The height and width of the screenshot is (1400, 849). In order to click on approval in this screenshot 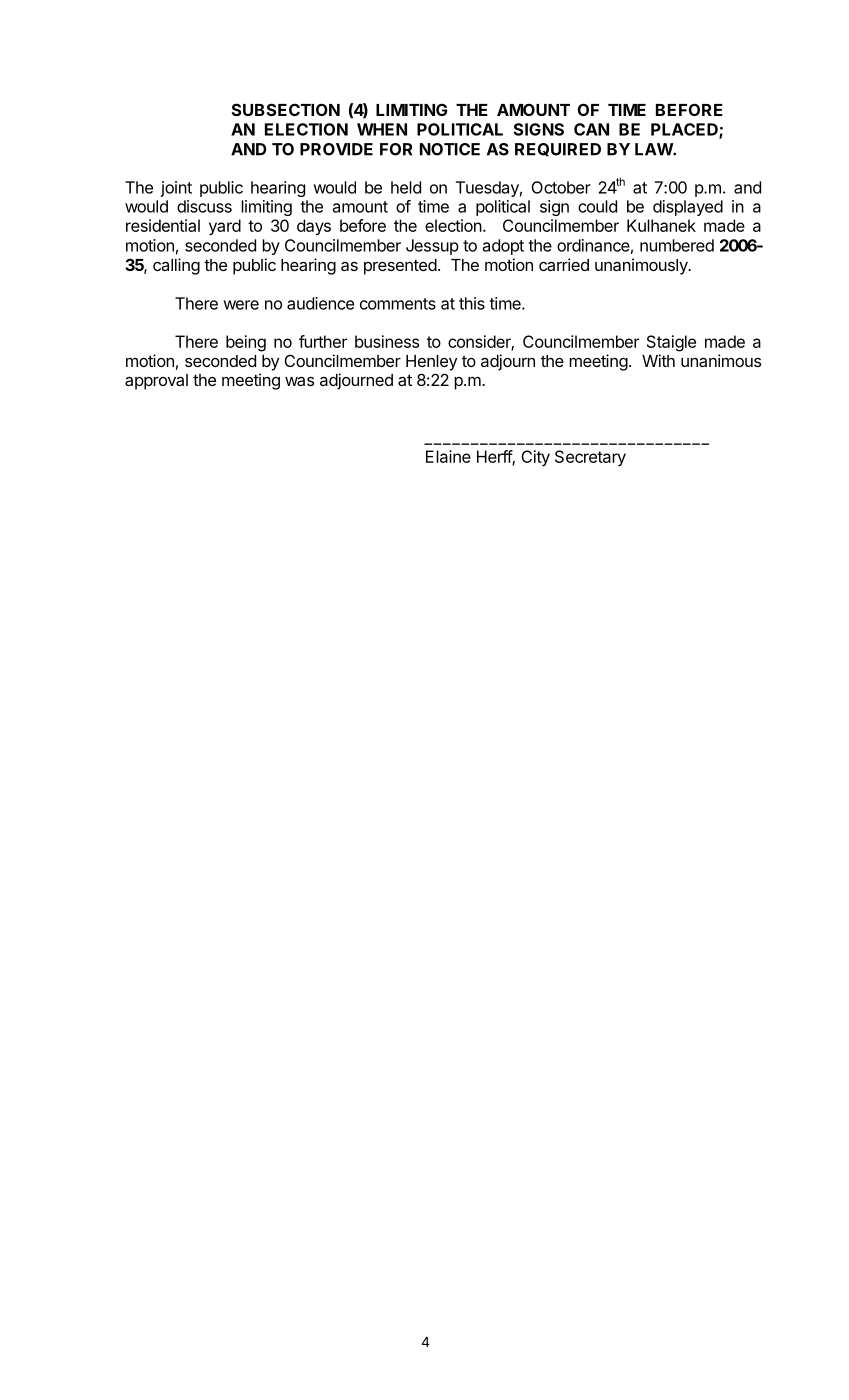, I will do `click(156, 382)`.
